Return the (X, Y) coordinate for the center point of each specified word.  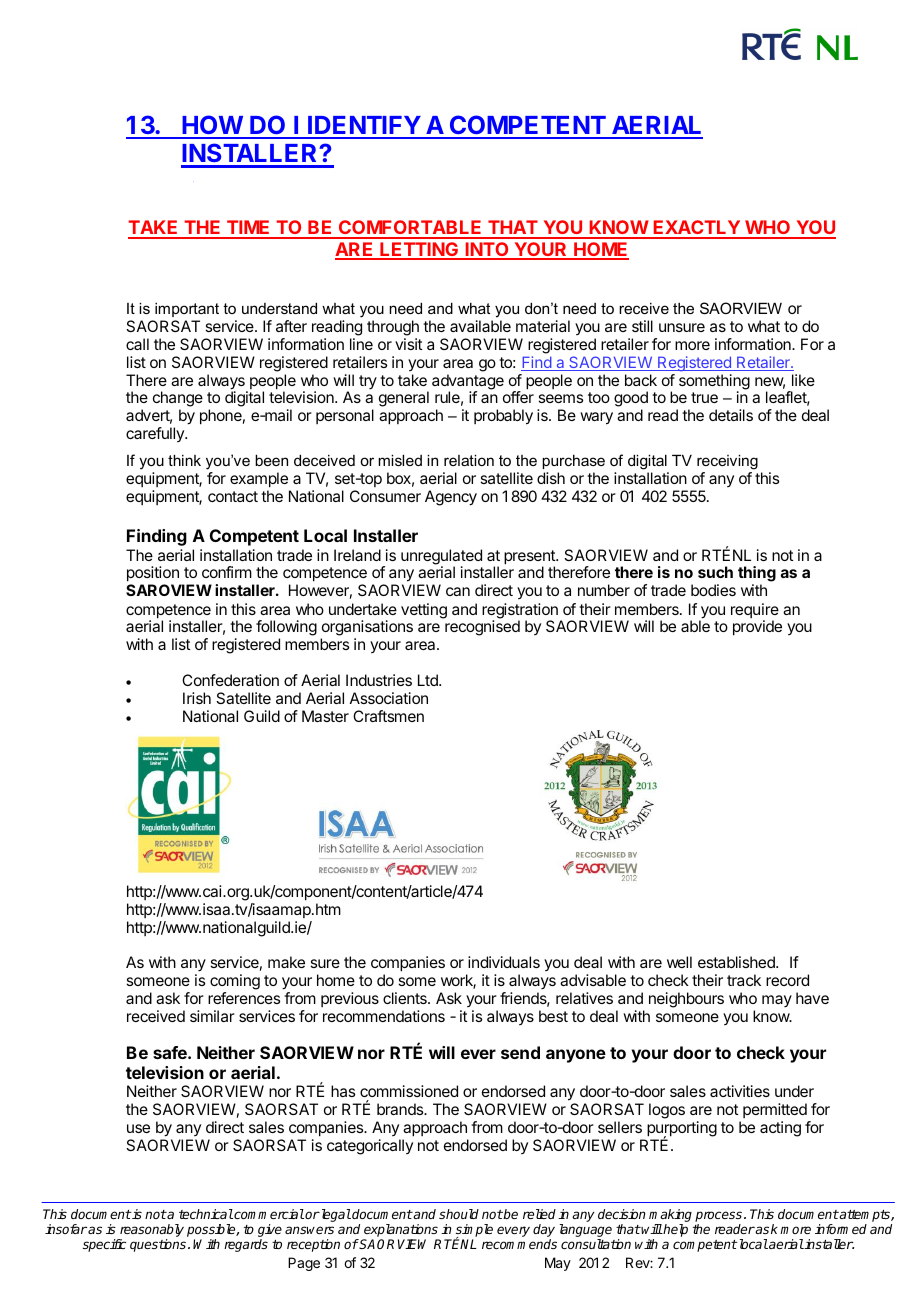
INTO (487, 250)
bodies (713, 590)
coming (235, 983)
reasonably (151, 1232)
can (458, 591)
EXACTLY (697, 229)
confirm (227, 572)
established (737, 962)
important (187, 310)
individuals (504, 962)
